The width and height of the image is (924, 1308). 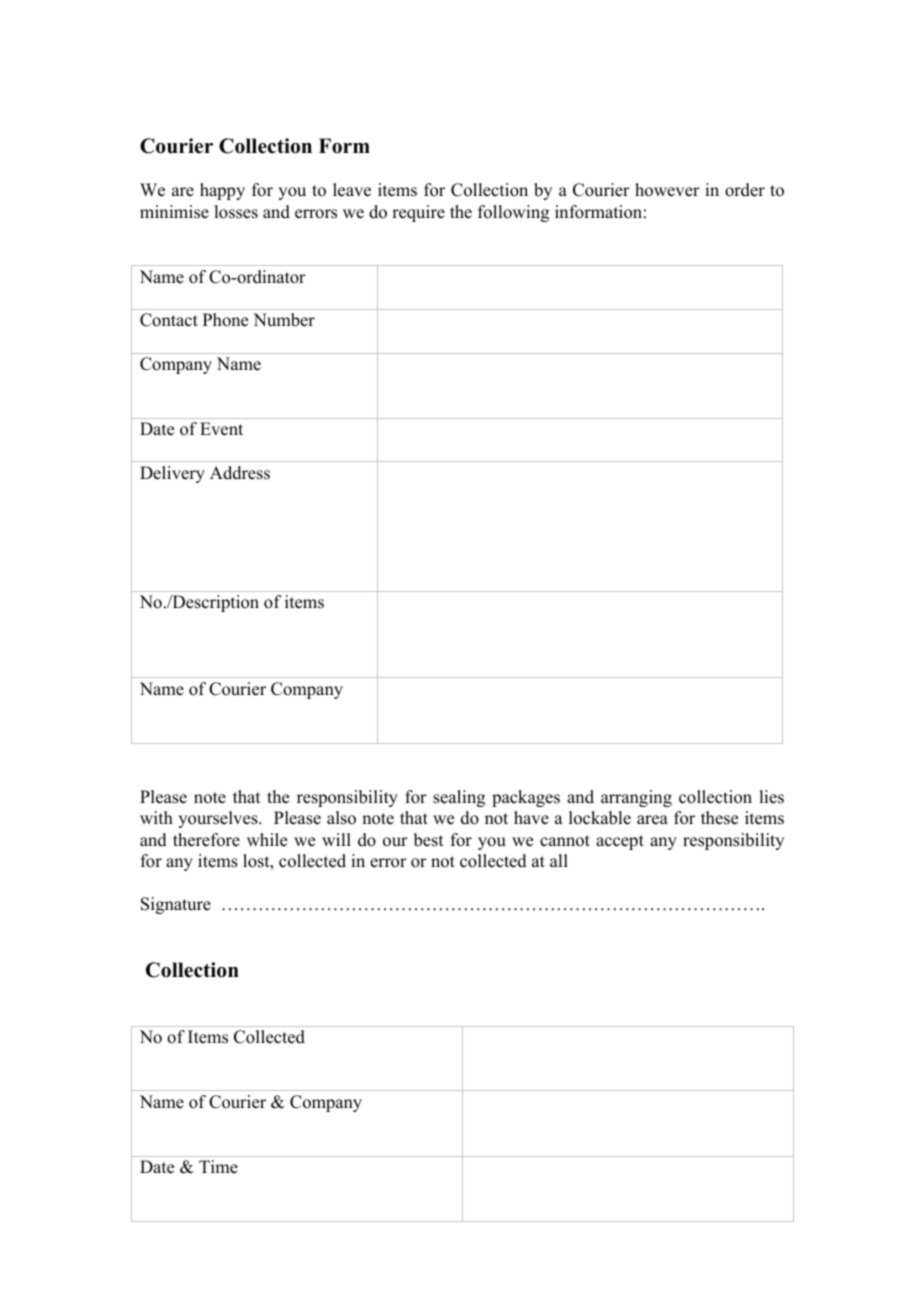 I want to click on arranging, so click(x=636, y=798).
